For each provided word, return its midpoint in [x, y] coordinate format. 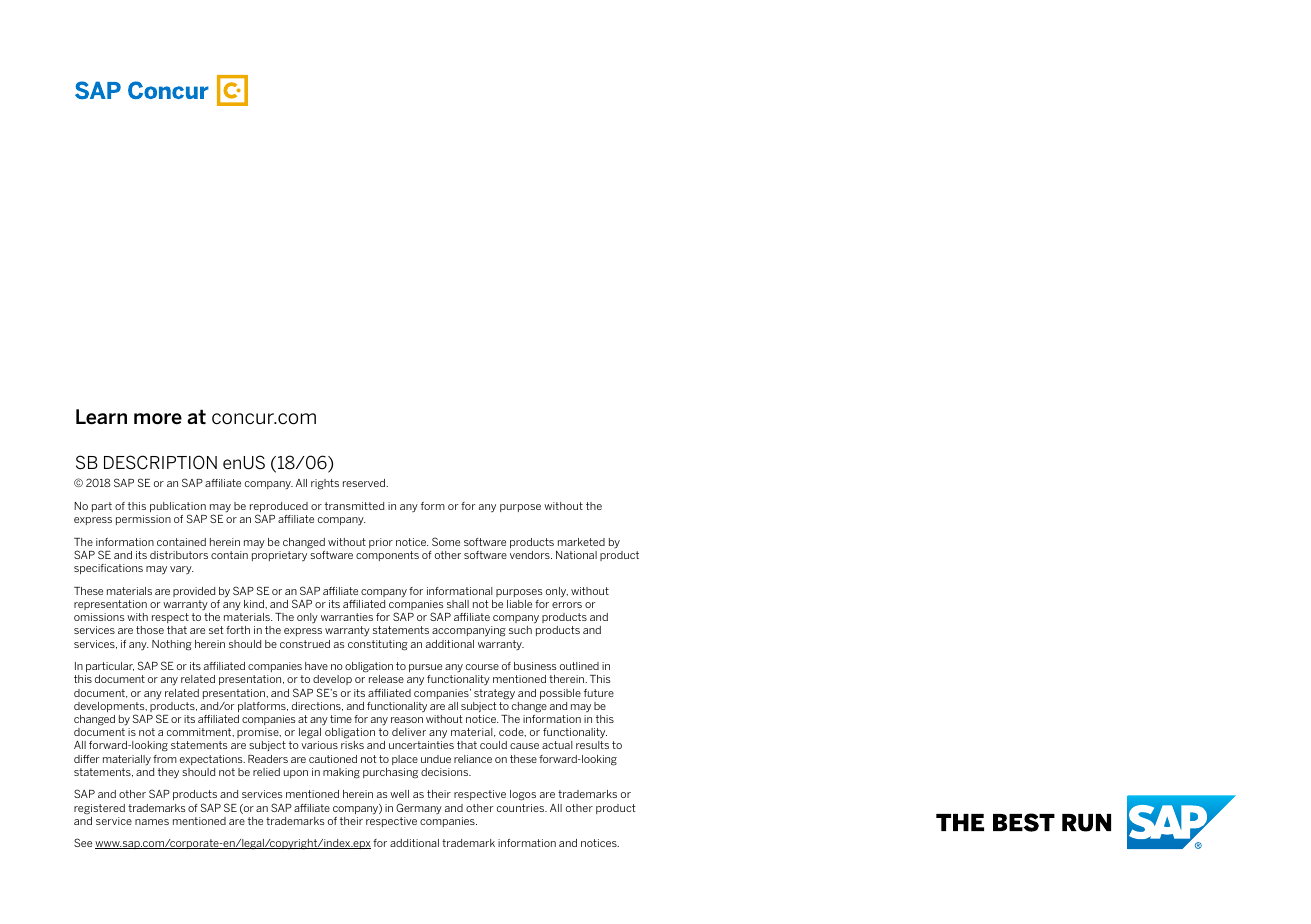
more [158, 419]
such [520, 630]
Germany [419, 808]
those [150, 630]
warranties [347, 617]
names [152, 822]
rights [325, 484]
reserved [365, 483]
